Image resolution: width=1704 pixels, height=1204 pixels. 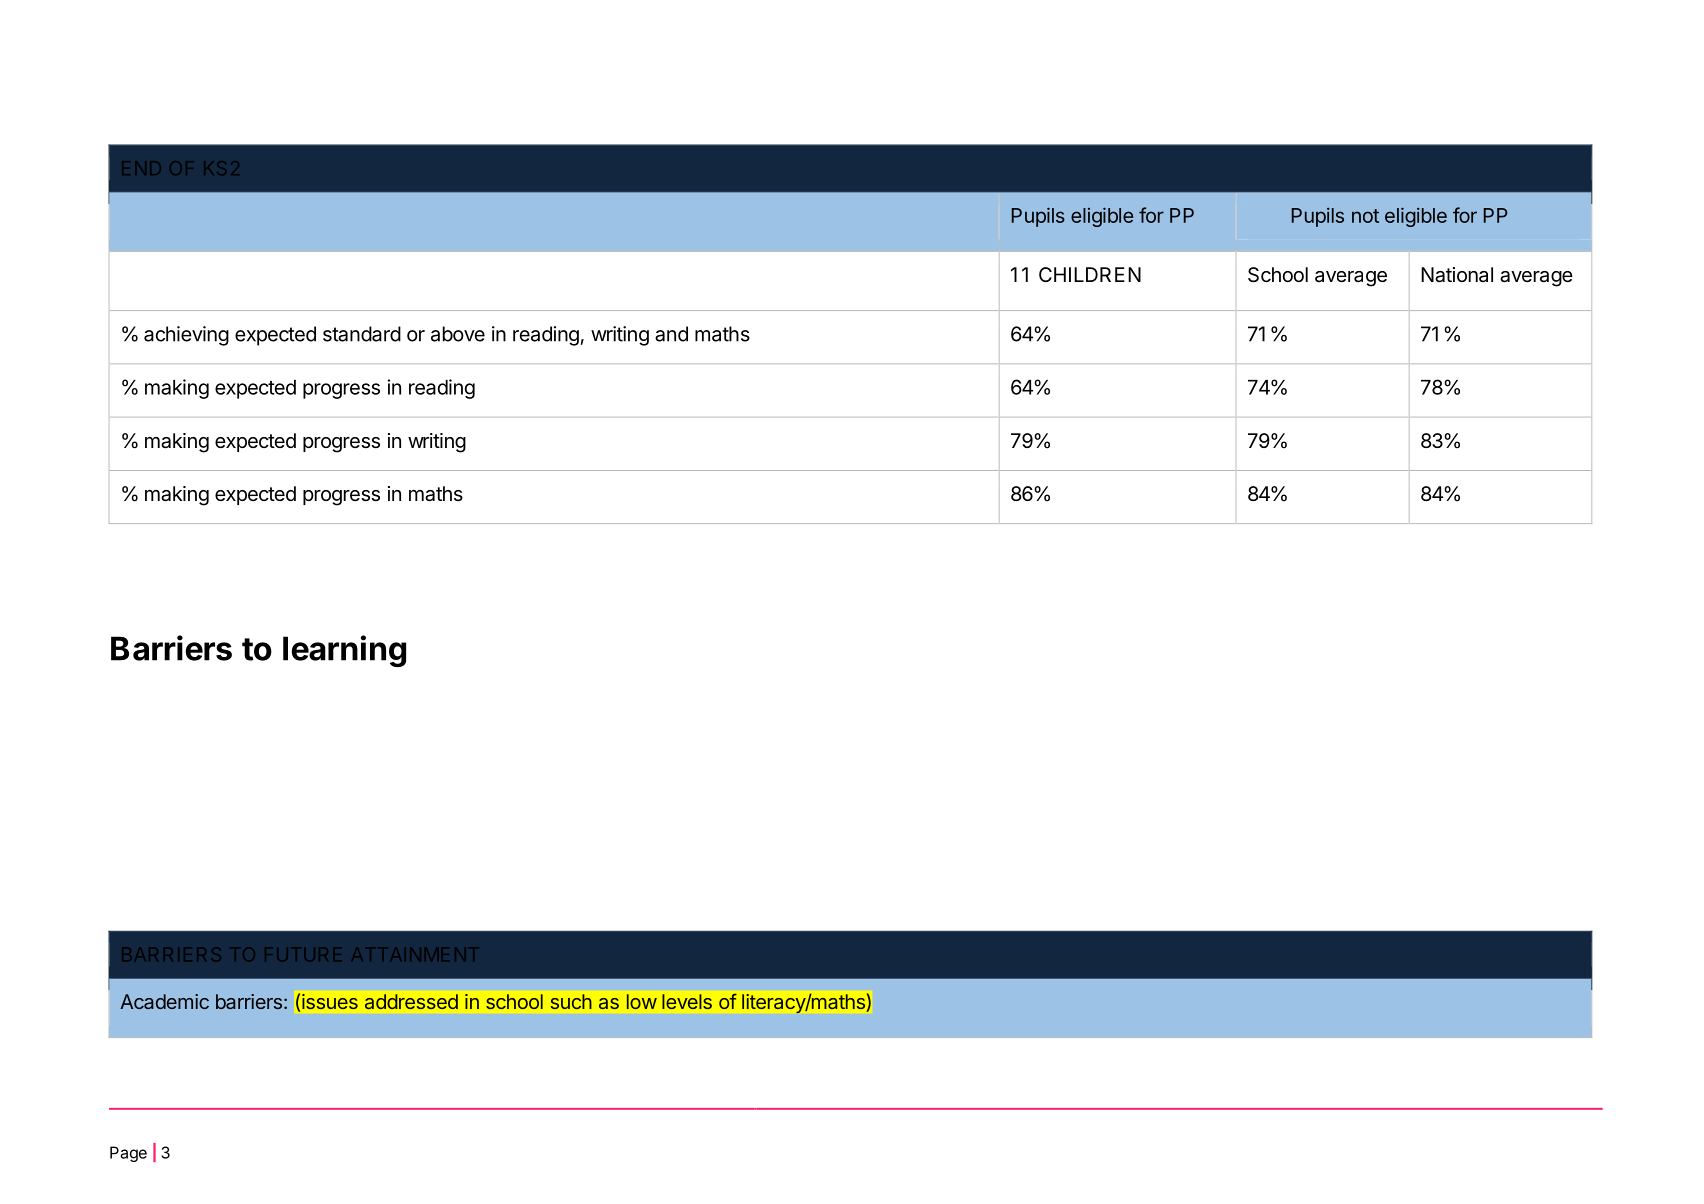 What do you see at coordinates (344, 651) in the image?
I see `learning` at bounding box center [344, 651].
